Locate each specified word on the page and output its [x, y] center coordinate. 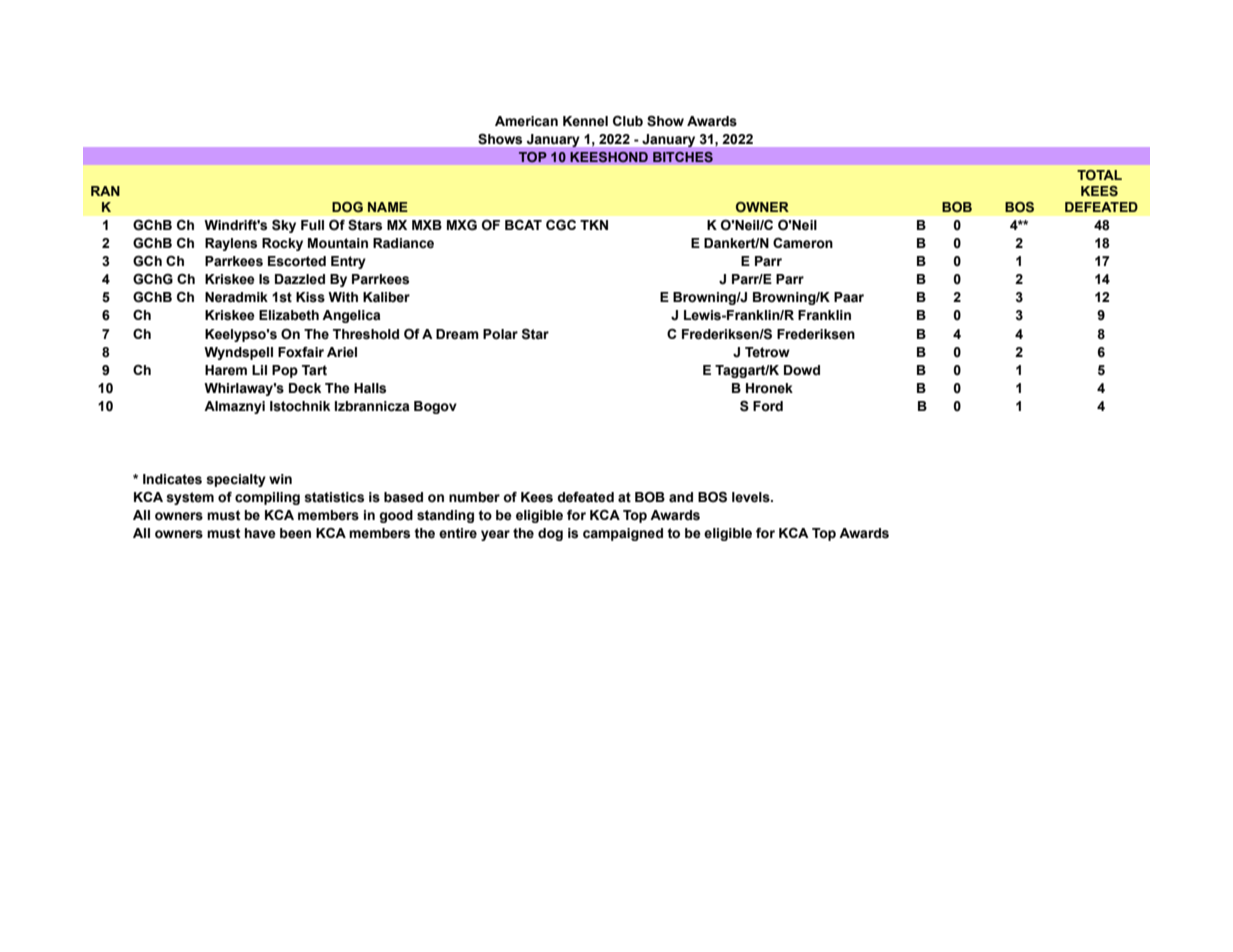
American [526, 121]
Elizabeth [289, 315]
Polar [500, 334]
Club [628, 121]
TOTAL [1099, 175]
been [295, 533]
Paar [849, 297]
